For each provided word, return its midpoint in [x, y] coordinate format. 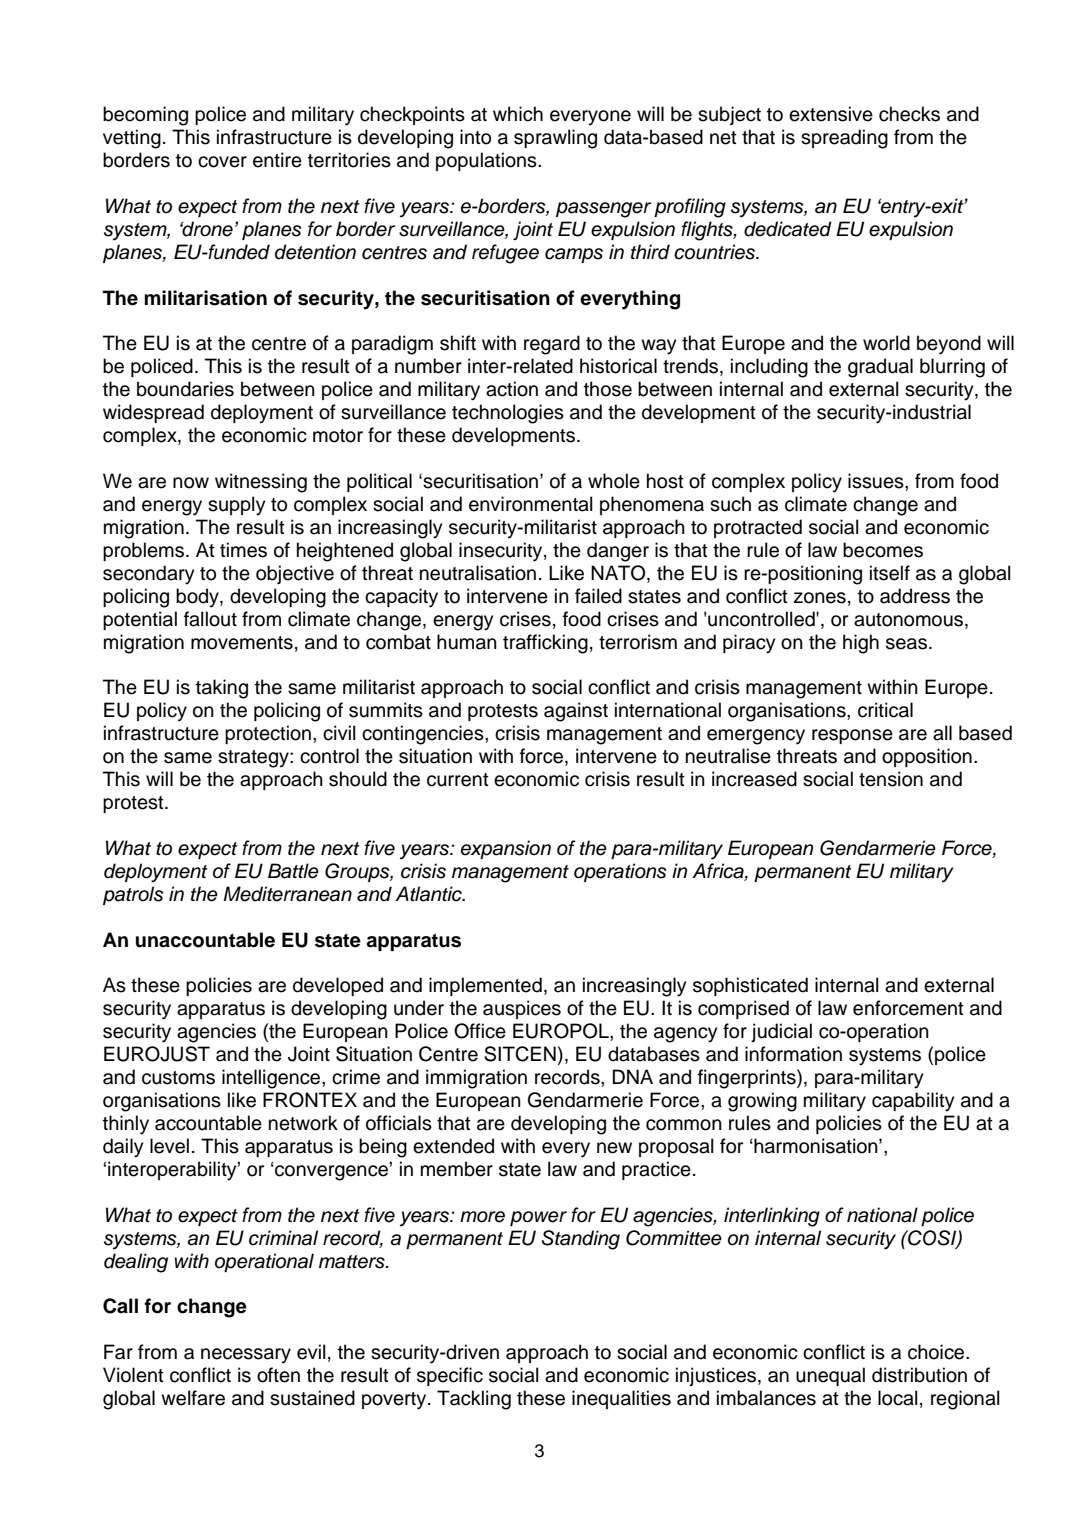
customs [178, 1078]
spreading [844, 139]
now [191, 483]
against [576, 712]
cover [222, 162]
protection [268, 734]
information [793, 1054]
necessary [246, 1356]
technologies [508, 414]
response [852, 736]
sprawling [555, 139]
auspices [522, 1009]
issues [877, 481]
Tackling [474, 1400]
